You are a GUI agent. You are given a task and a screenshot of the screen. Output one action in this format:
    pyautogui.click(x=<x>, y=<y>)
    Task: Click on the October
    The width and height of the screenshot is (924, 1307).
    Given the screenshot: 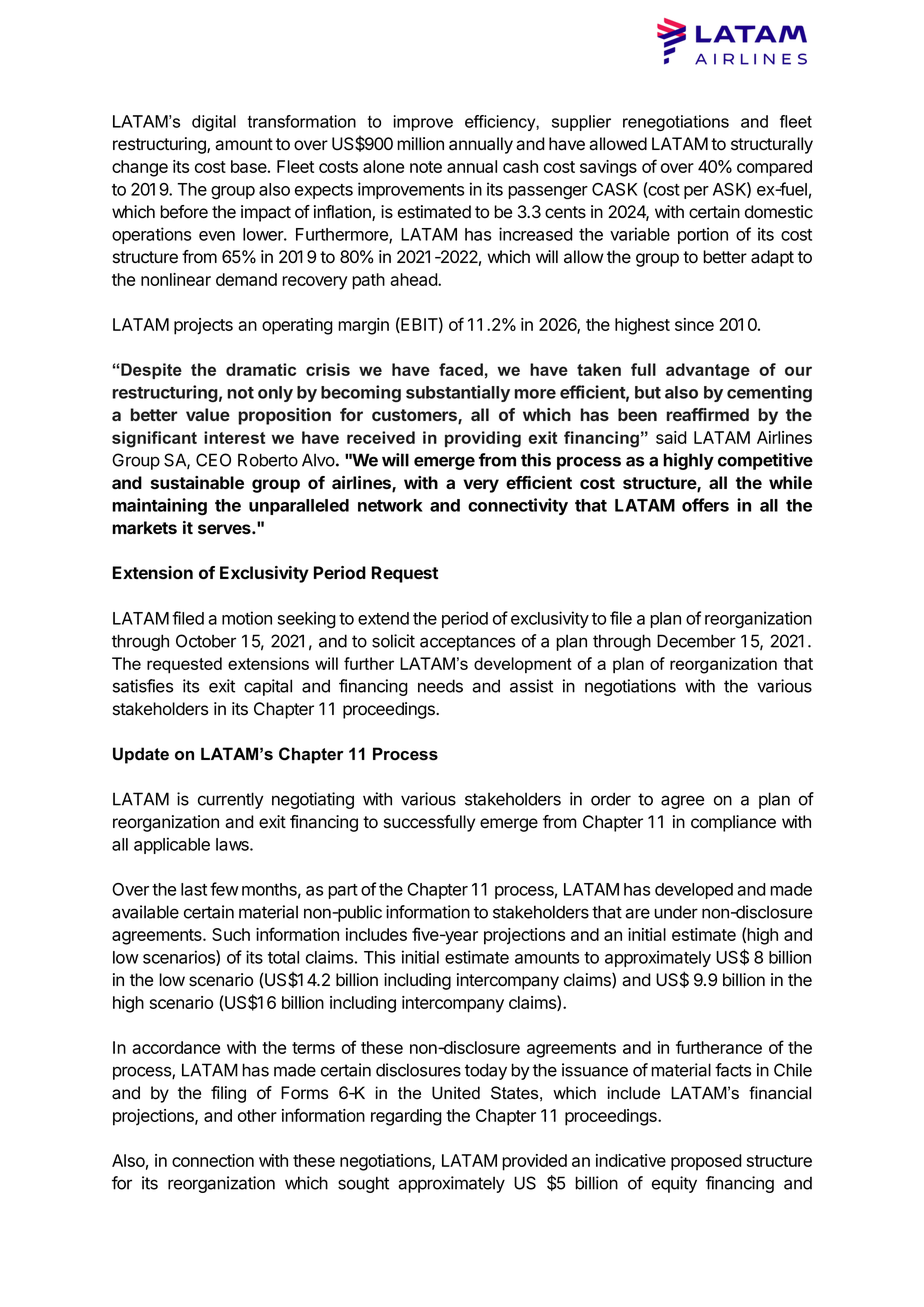 What is the action you would take?
    pyautogui.click(x=206, y=641)
